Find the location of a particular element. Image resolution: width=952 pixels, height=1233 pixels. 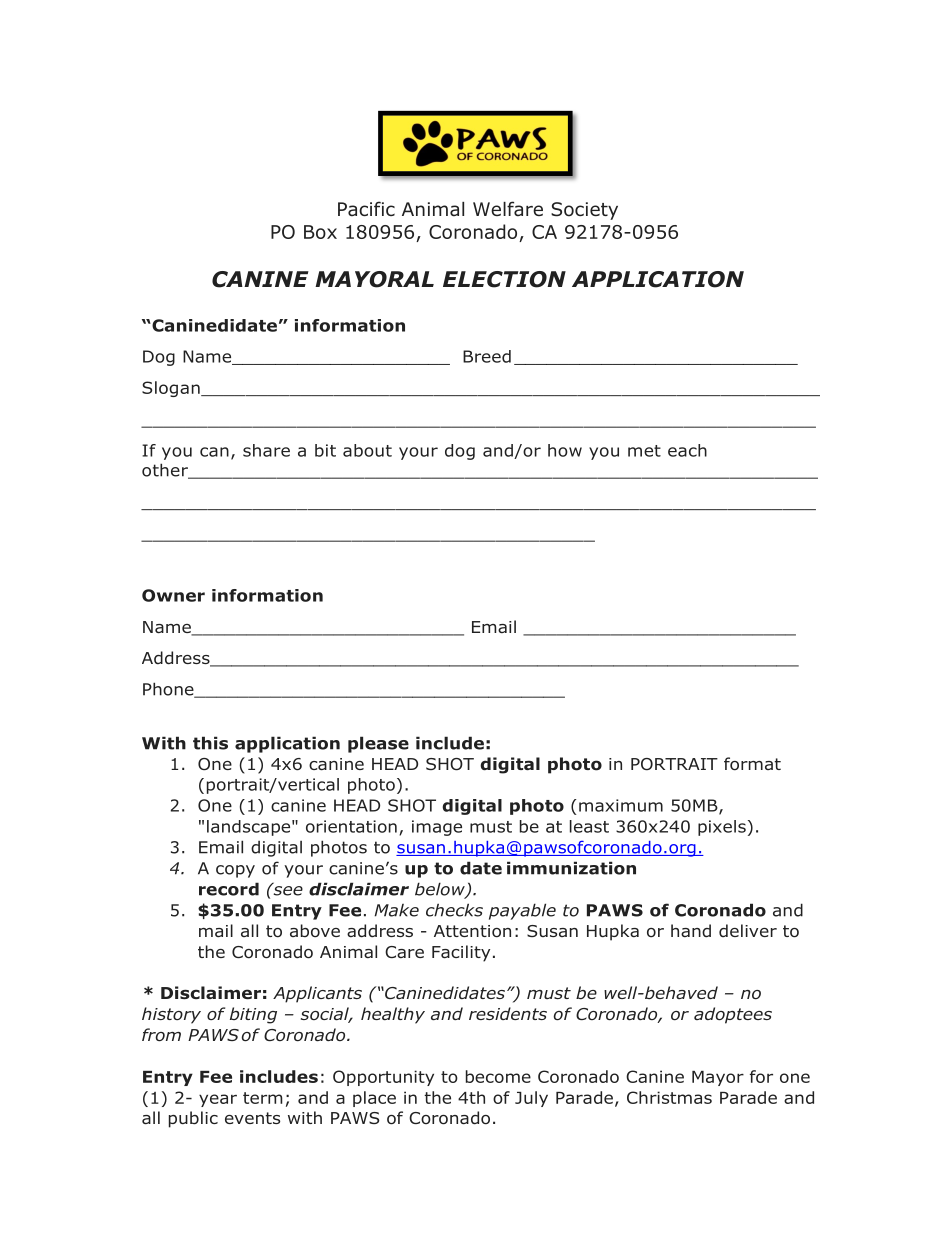

hand is located at coordinates (691, 931).
